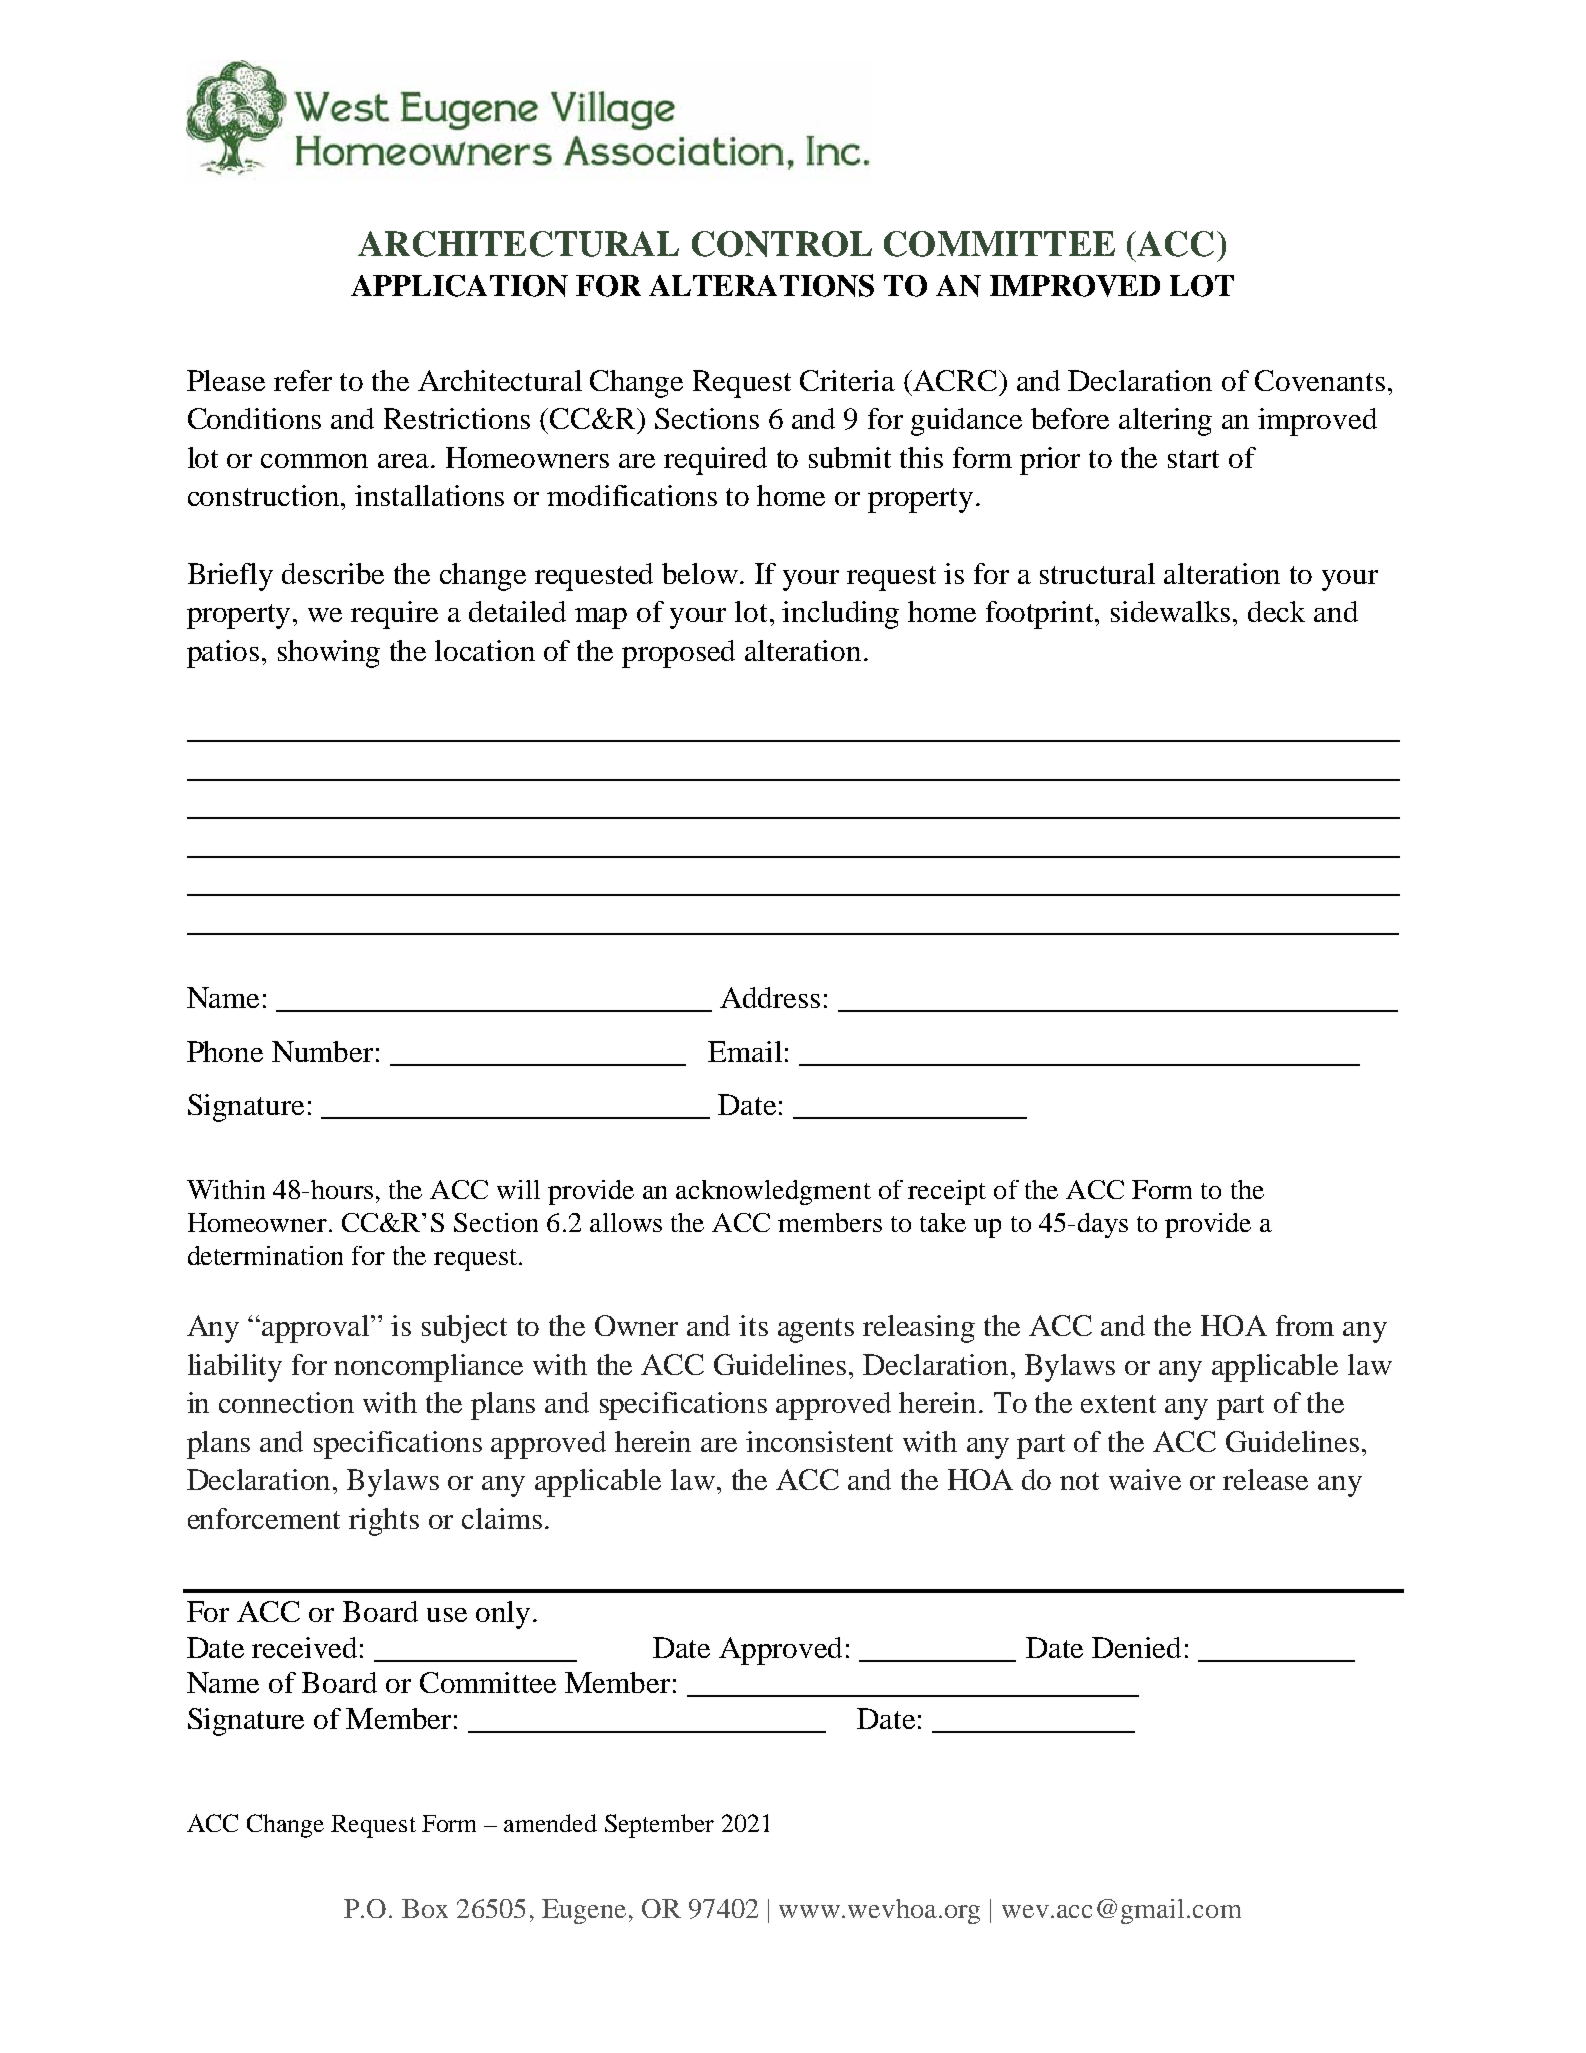 The width and height of the image is (1586, 2053). What do you see at coordinates (1276, 611) in the image?
I see `deck` at bounding box center [1276, 611].
